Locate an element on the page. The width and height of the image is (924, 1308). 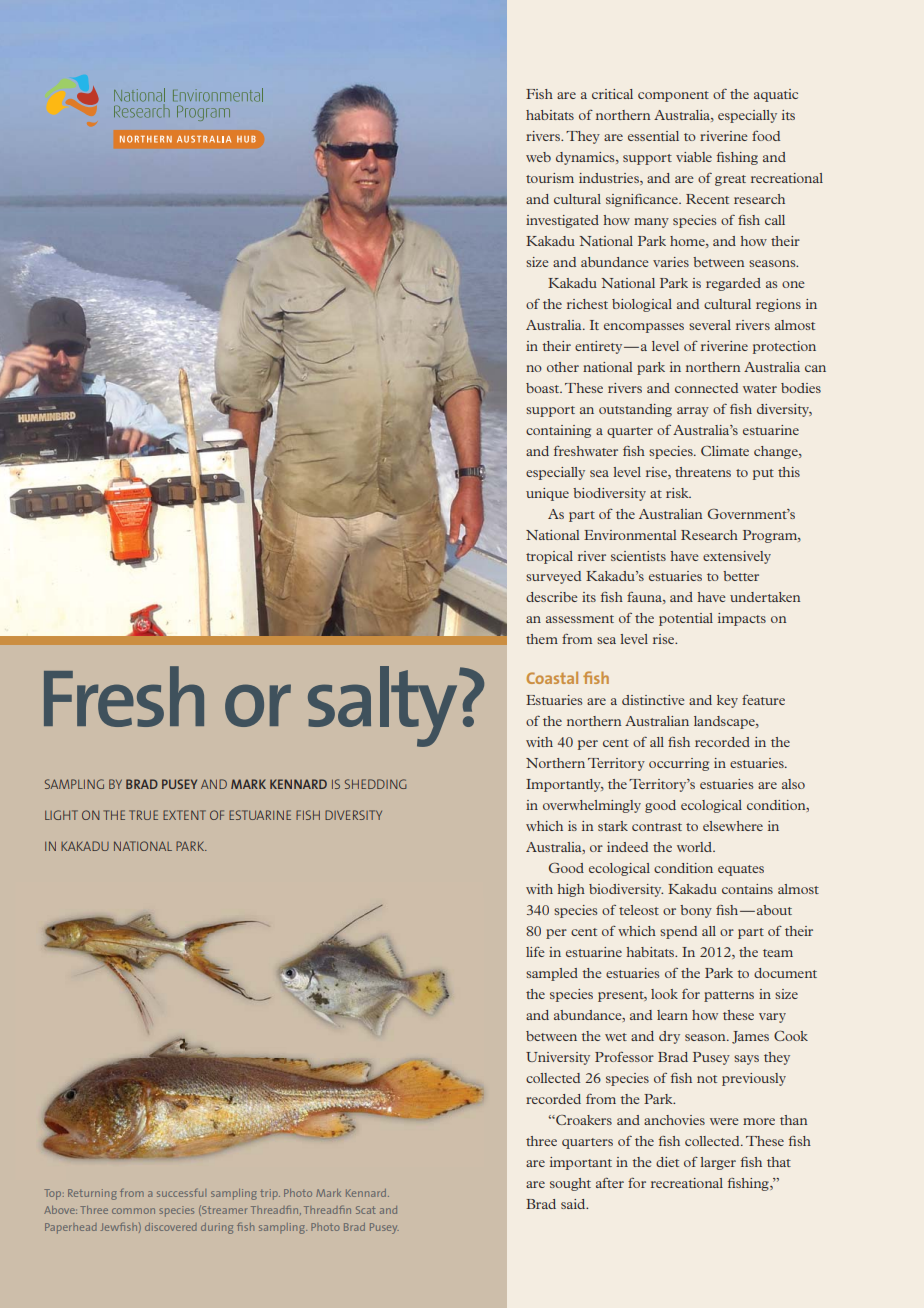
viable is located at coordinates (694, 157).
